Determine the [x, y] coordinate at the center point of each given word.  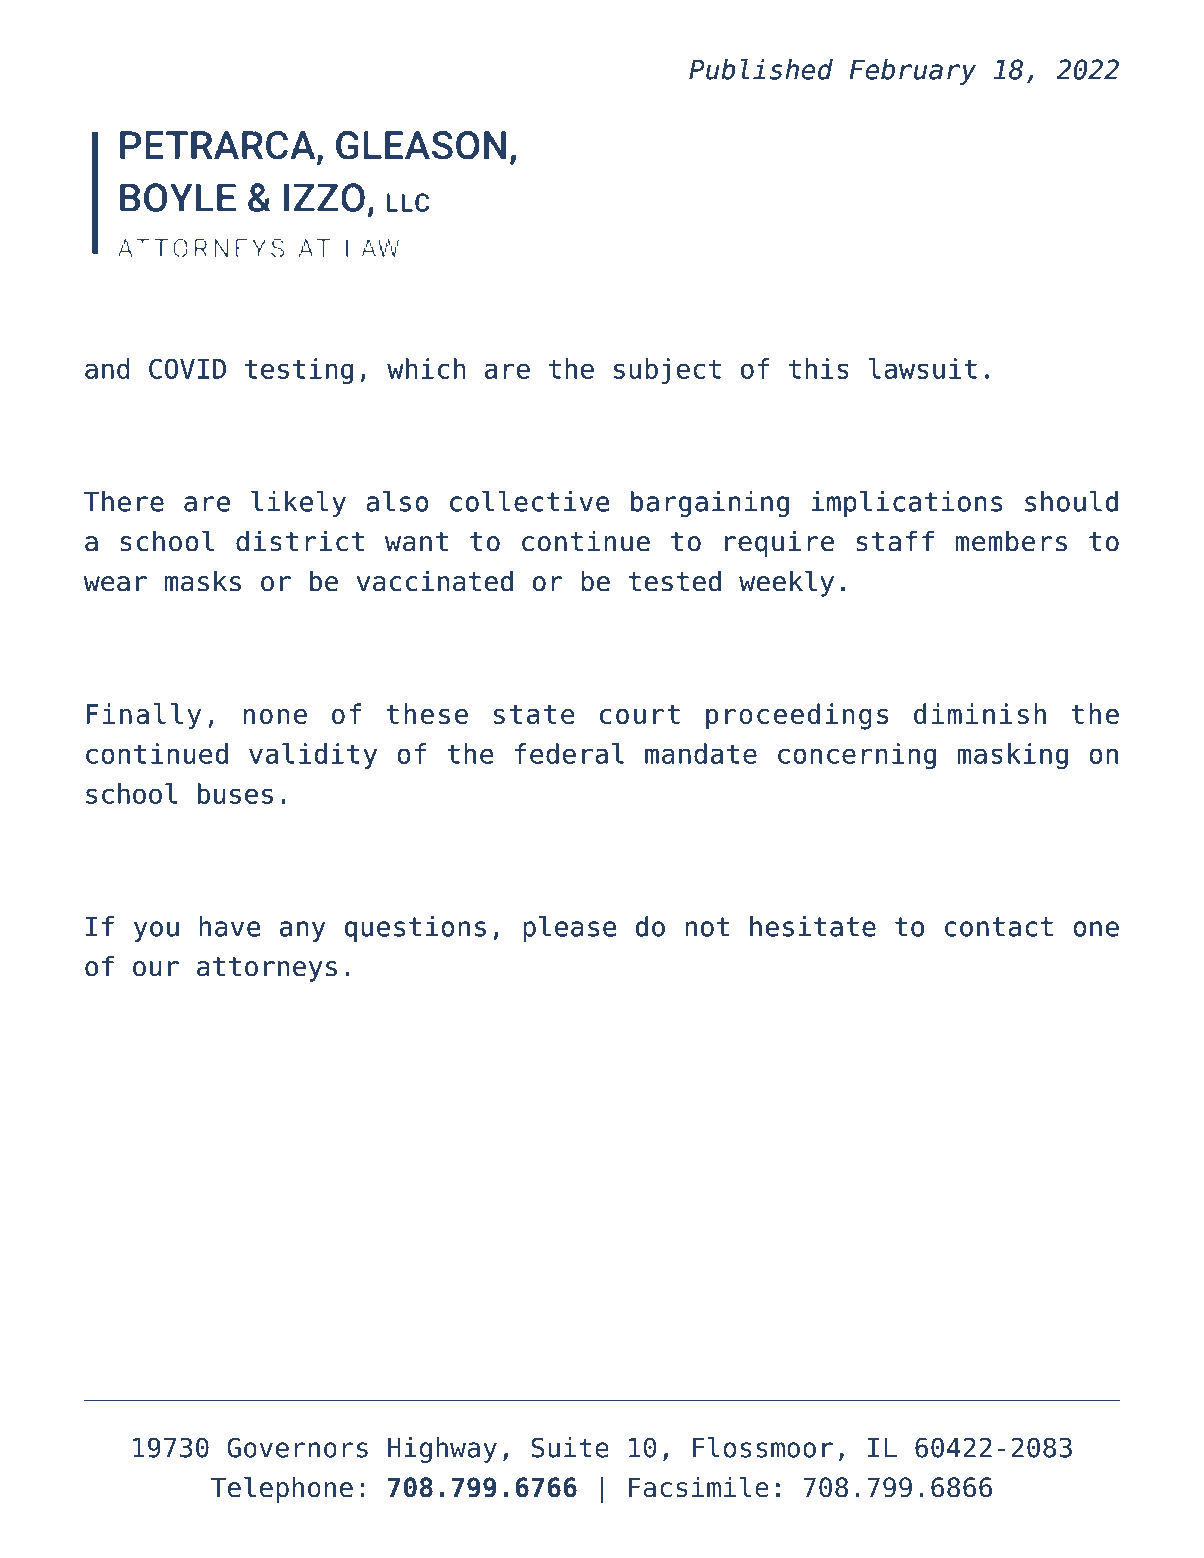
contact [999, 927]
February [913, 72]
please [569, 929]
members [1011, 541]
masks [203, 581]
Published [761, 69]
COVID [187, 368]
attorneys [267, 969]
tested [675, 581]
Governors [297, 1447]
